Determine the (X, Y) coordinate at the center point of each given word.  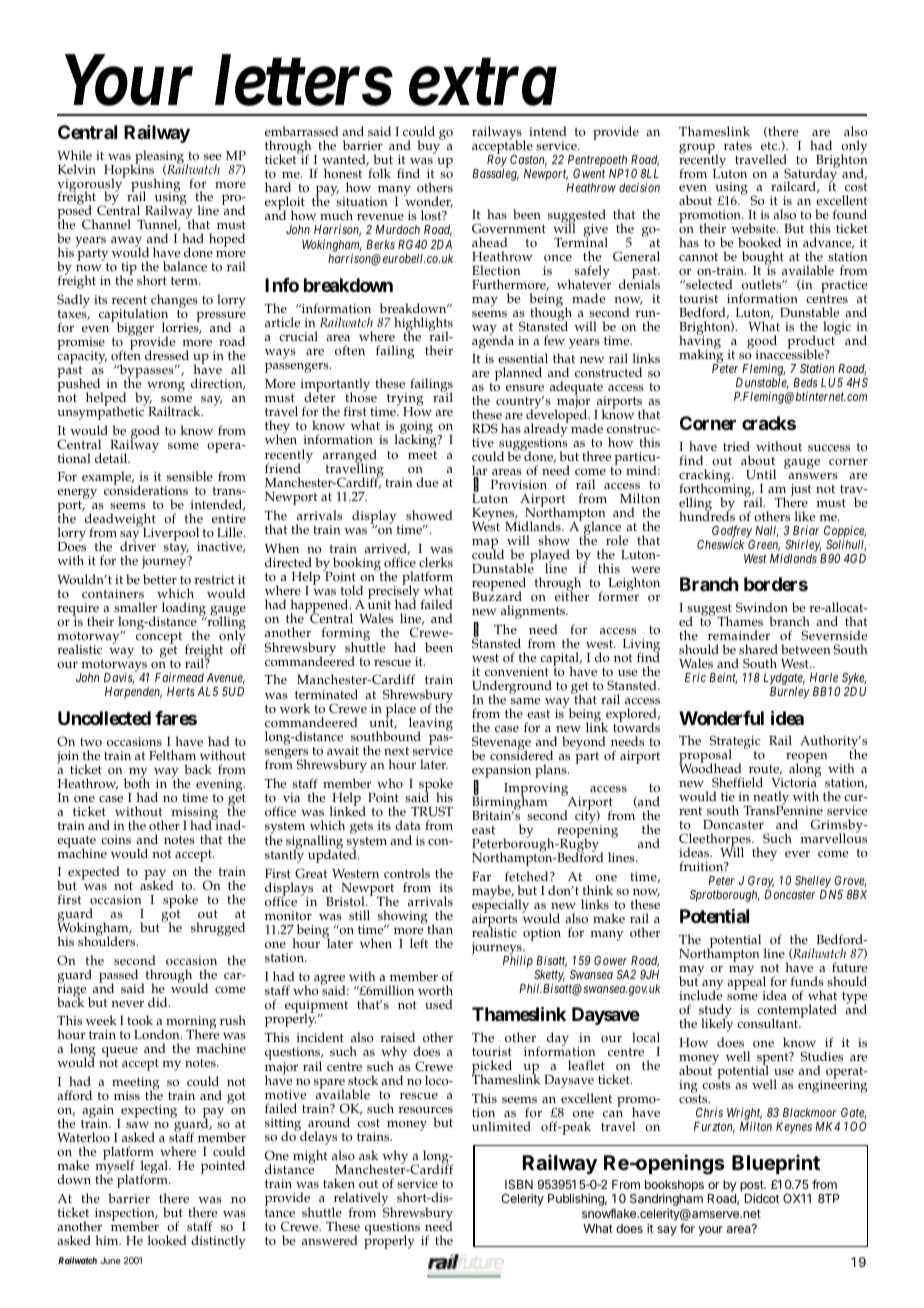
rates (738, 146)
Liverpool (171, 535)
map (485, 545)
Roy (497, 160)
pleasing (160, 158)
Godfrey (732, 531)
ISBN (519, 1184)
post (752, 1187)
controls (407, 873)
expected (94, 874)
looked (167, 1240)
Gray (761, 883)
